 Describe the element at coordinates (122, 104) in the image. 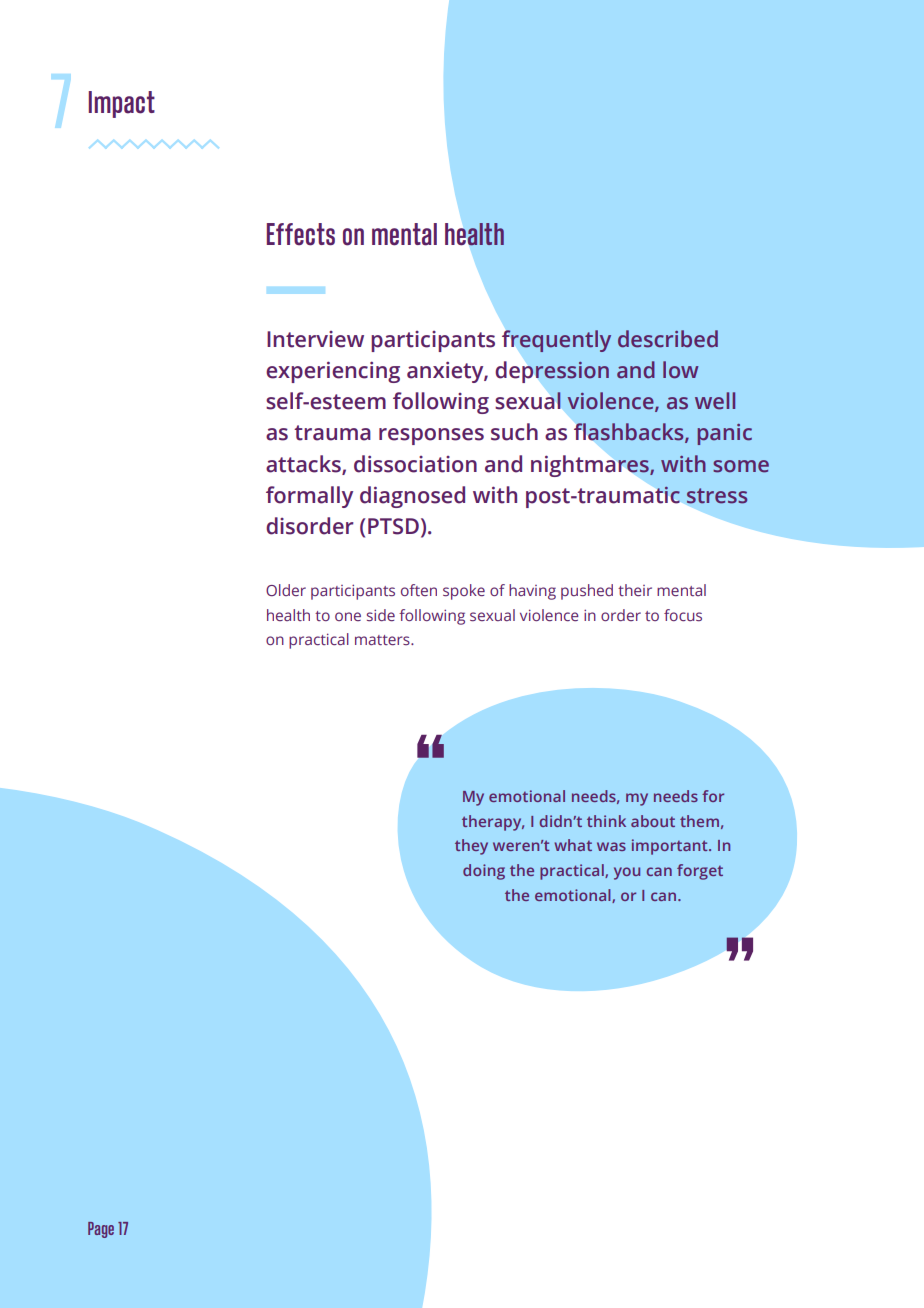

I see `Impact` at that location.
